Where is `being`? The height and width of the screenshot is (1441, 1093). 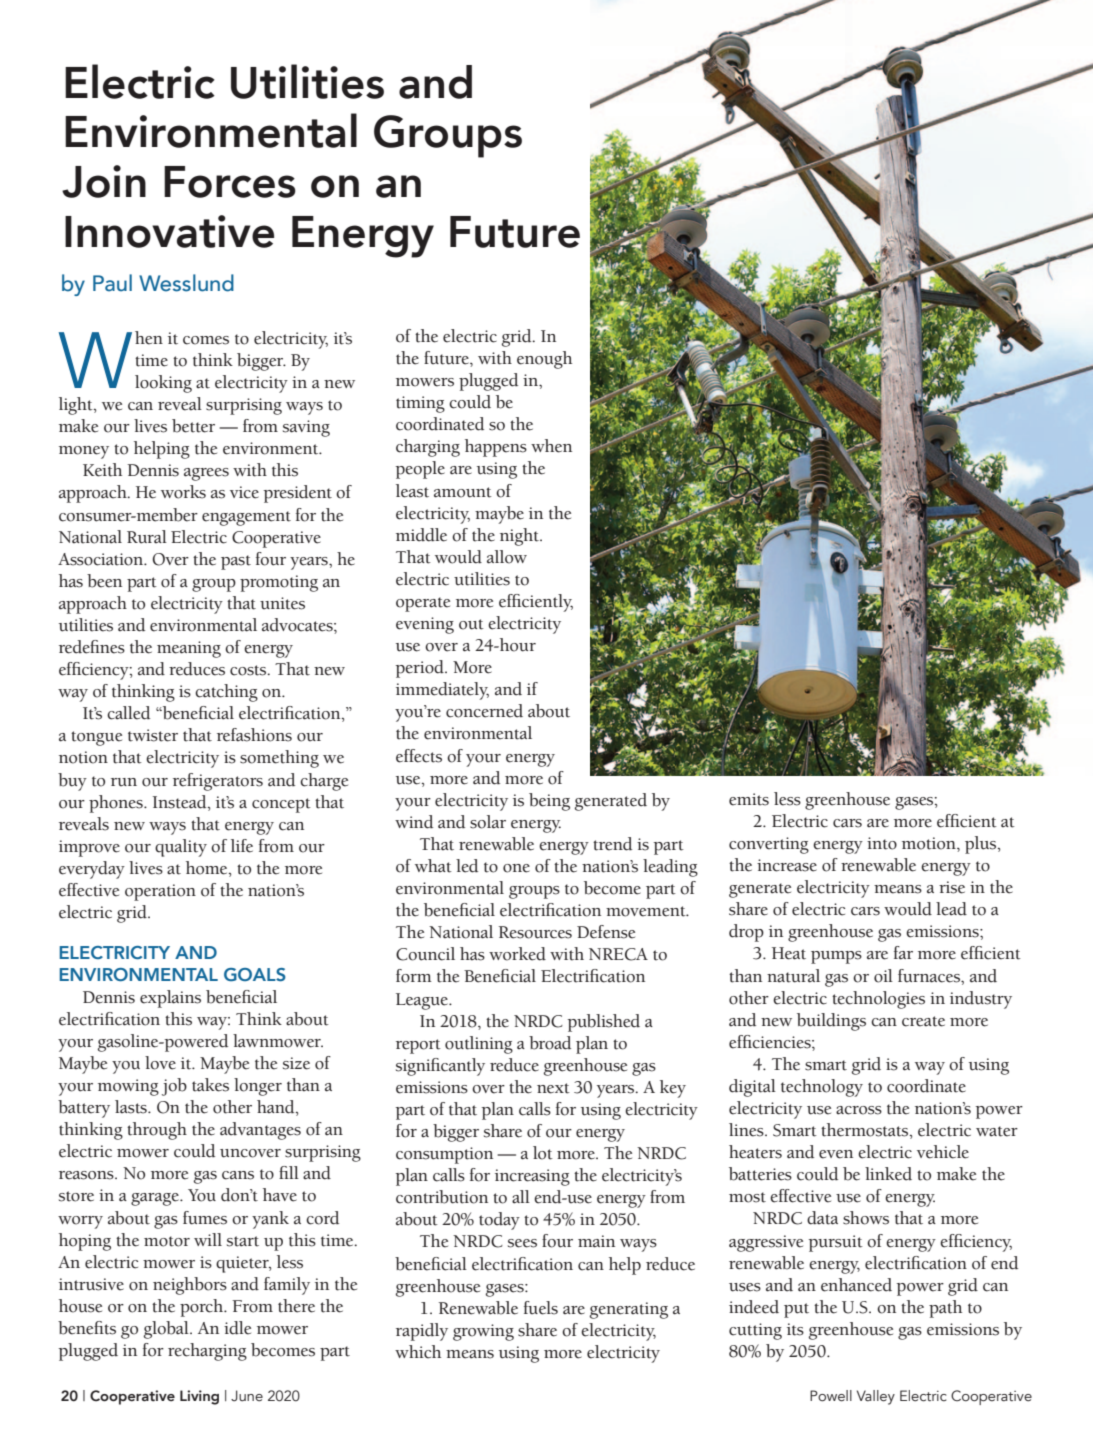 being is located at coordinates (549, 802).
